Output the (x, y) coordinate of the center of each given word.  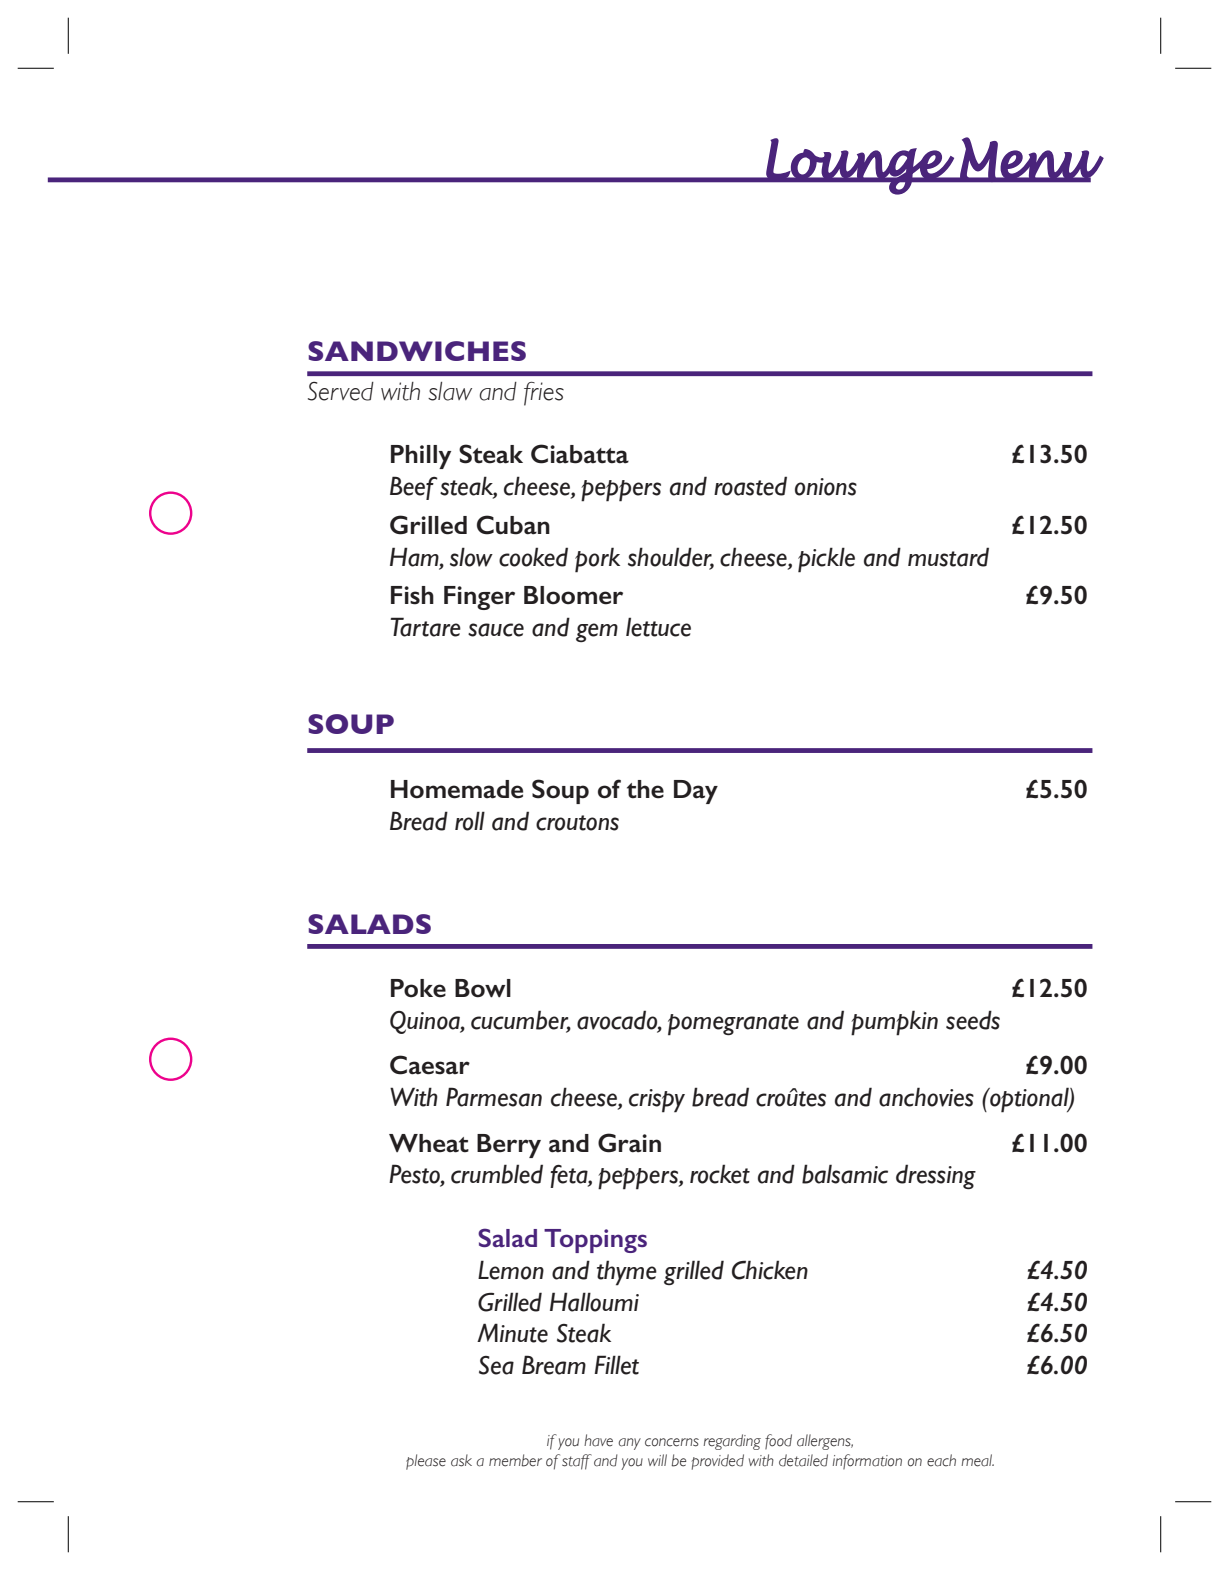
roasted (750, 486)
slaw (450, 391)
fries (544, 394)
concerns (672, 1442)
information (867, 1461)
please (426, 1462)
